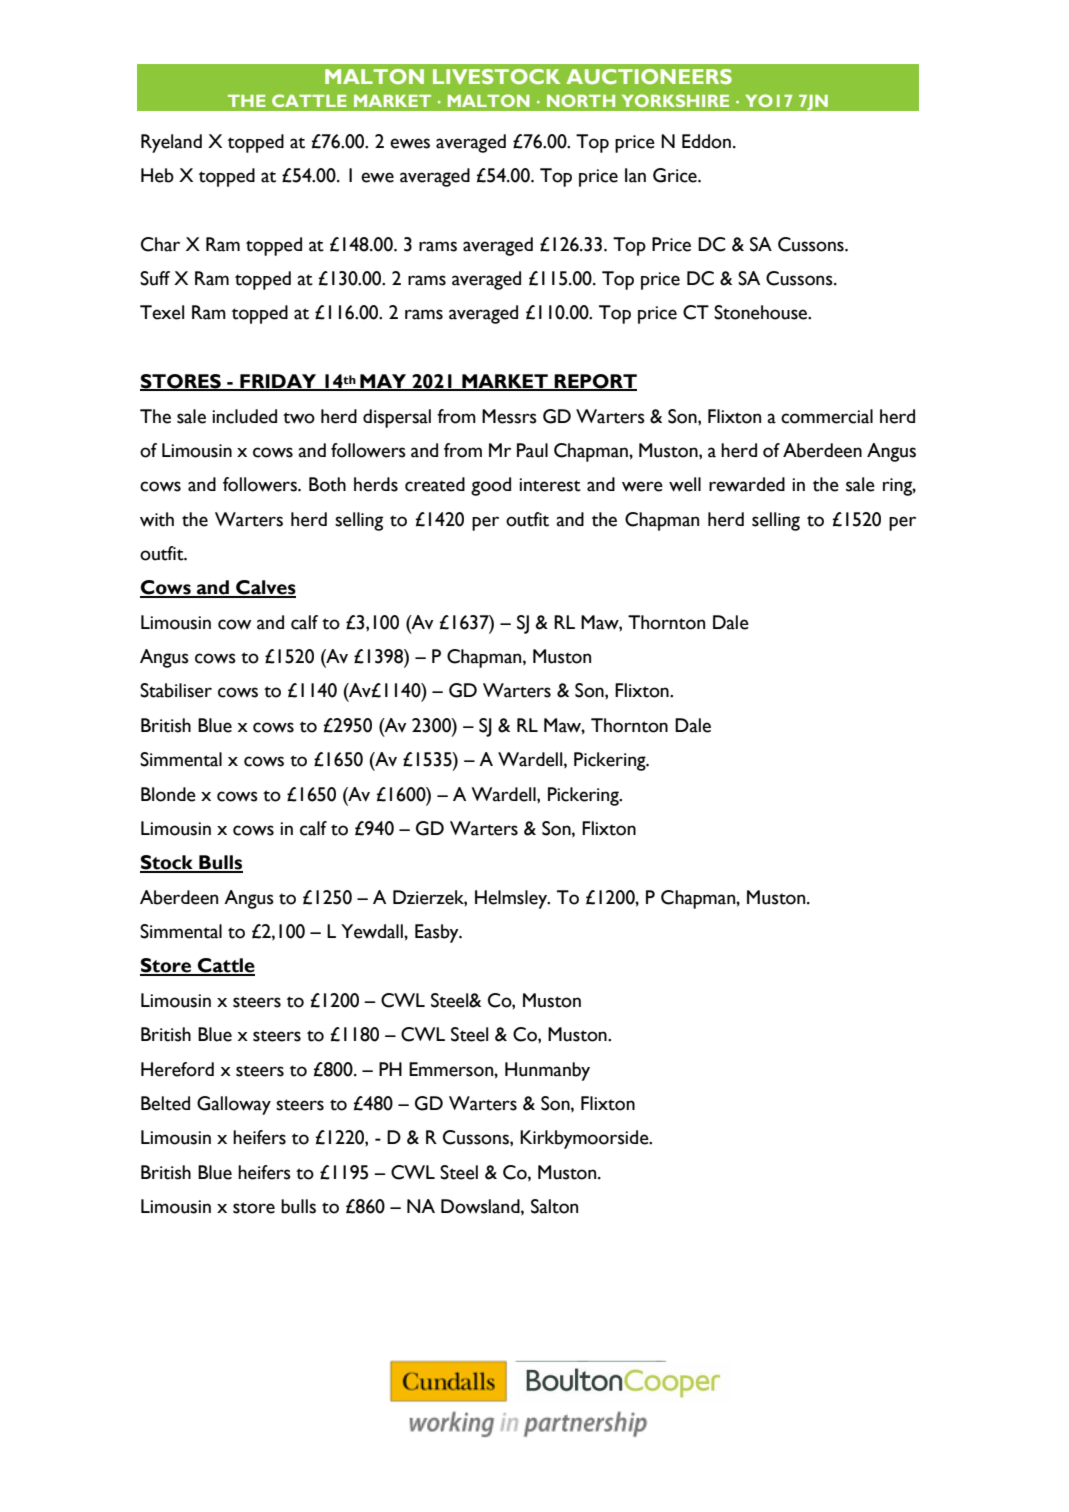 This screenshot has width=1069, height=1512. I want to click on Galloway, so click(234, 1105).
